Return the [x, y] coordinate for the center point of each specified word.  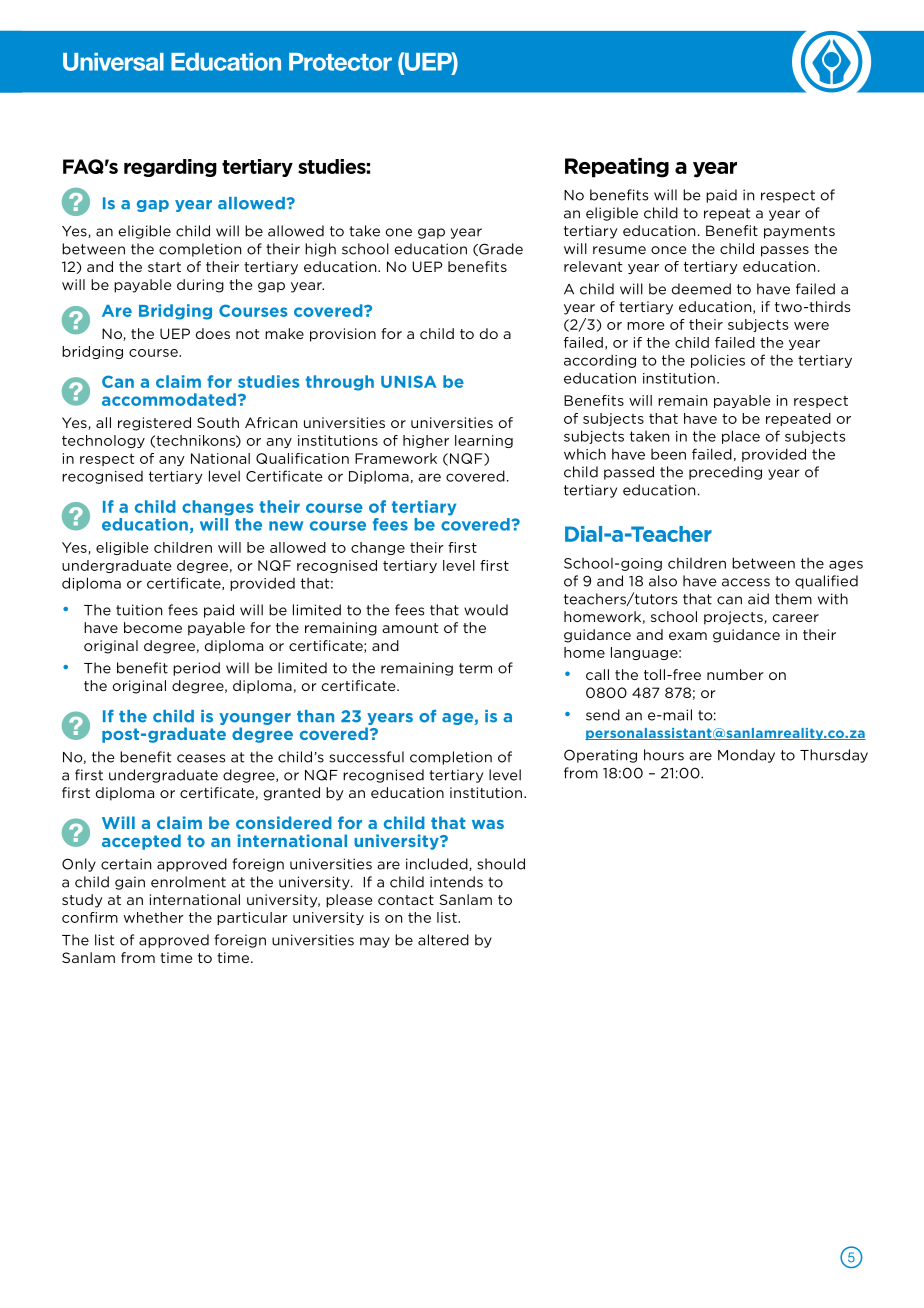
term [475, 668]
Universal [113, 62]
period [196, 669]
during [200, 286]
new [286, 526]
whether [153, 917]
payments [799, 232]
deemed [701, 289]
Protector [340, 62]
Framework [396, 458]
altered [443, 940]
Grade [500, 249]
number [735, 674]
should [501, 864]
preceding [725, 473]
